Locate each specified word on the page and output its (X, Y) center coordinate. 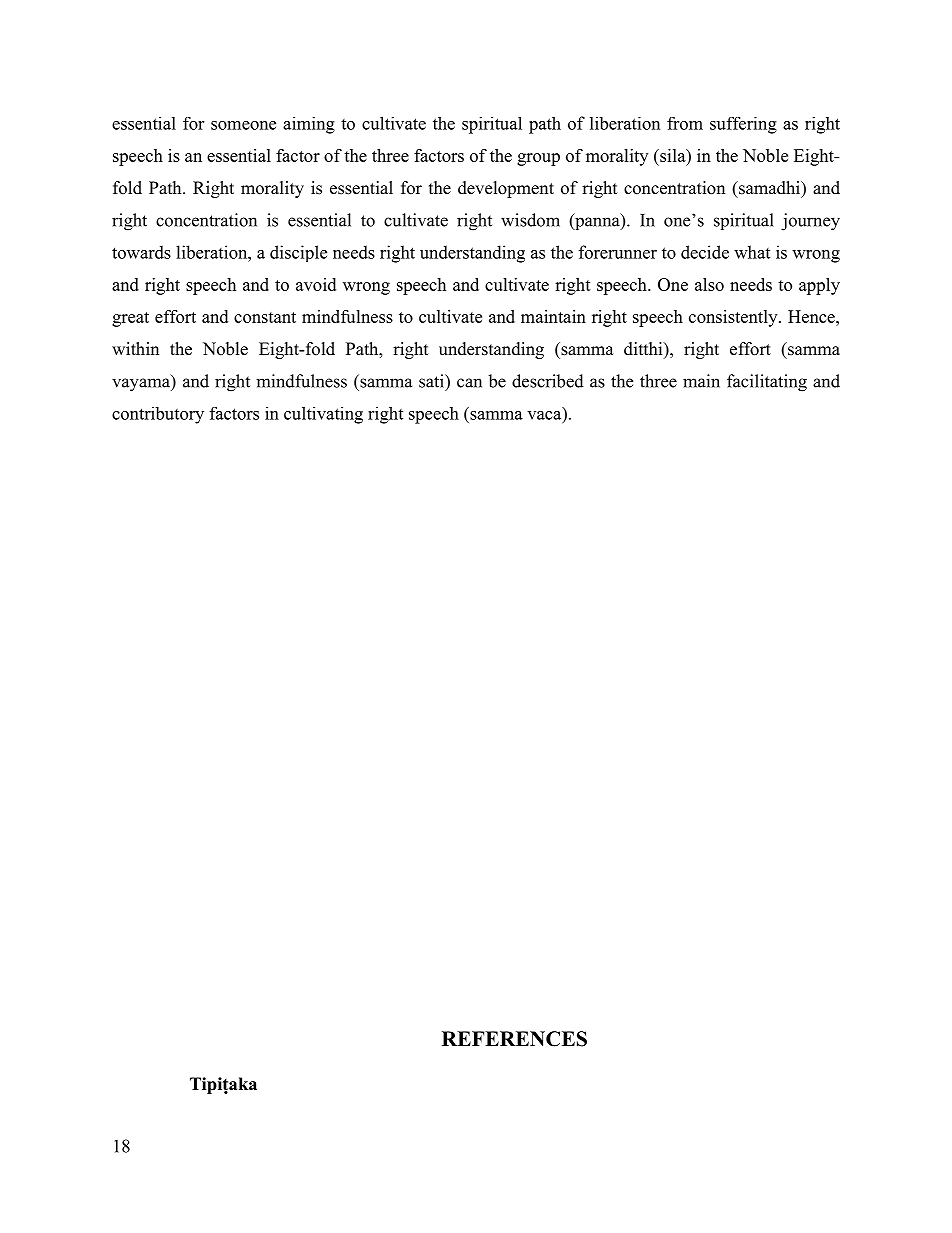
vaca (544, 415)
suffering (743, 125)
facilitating (767, 383)
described (548, 381)
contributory (158, 415)
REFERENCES (514, 1039)
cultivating (323, 415)
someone (243, 125)
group (538, 159)
